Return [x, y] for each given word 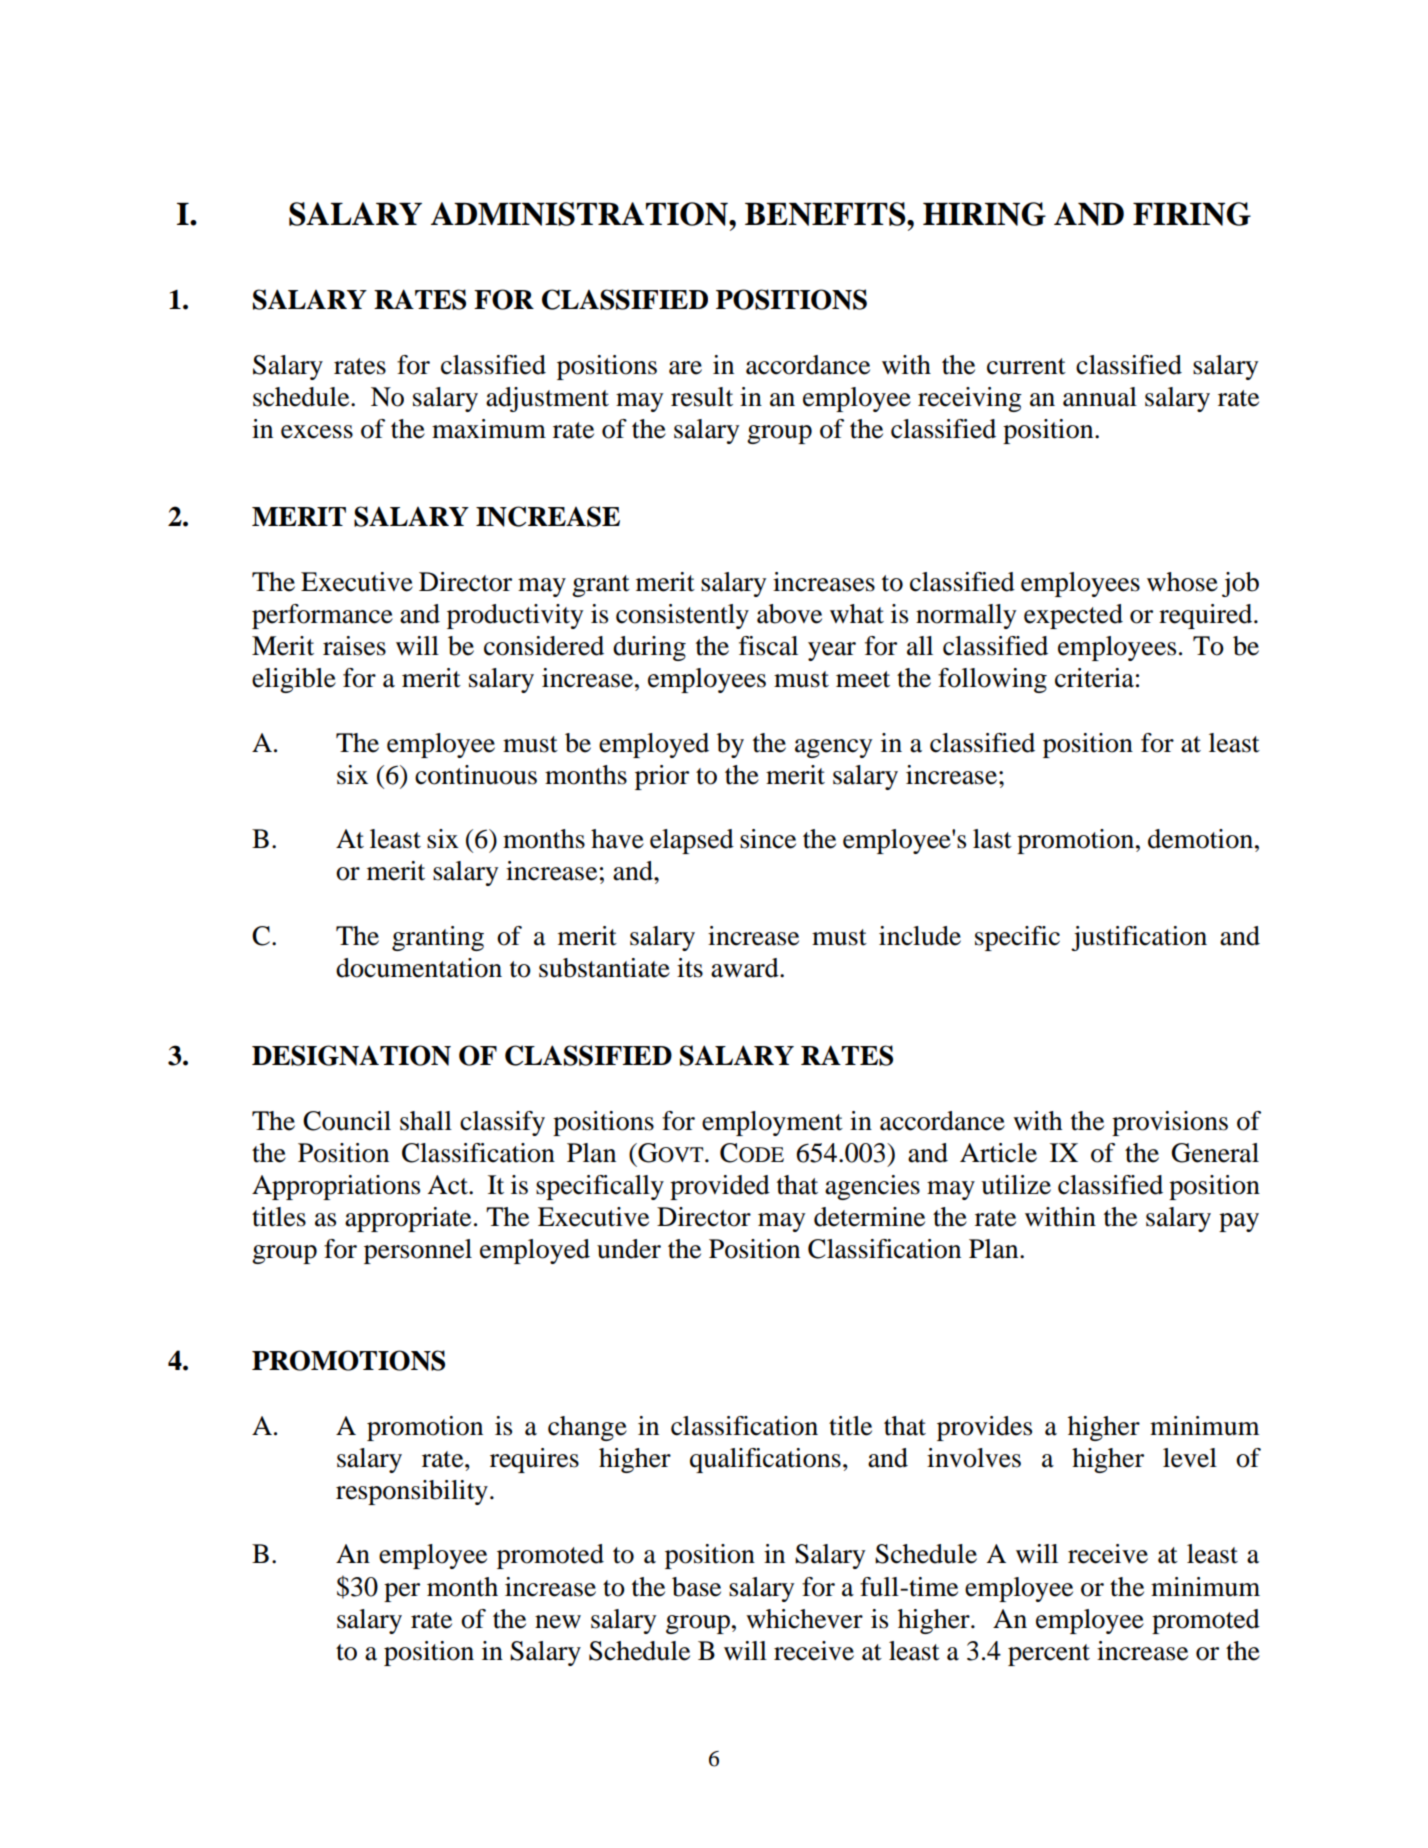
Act [448, 1185]
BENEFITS [826, 214]
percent [1049, 1655]
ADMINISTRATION [580, 214]
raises [354, 646]
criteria [1094, 678]
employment [772, 1123]
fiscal [768, 646]
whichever [804, 1619]
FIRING [1192, 214]
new [558, 1622]
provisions [1170, 1123]
